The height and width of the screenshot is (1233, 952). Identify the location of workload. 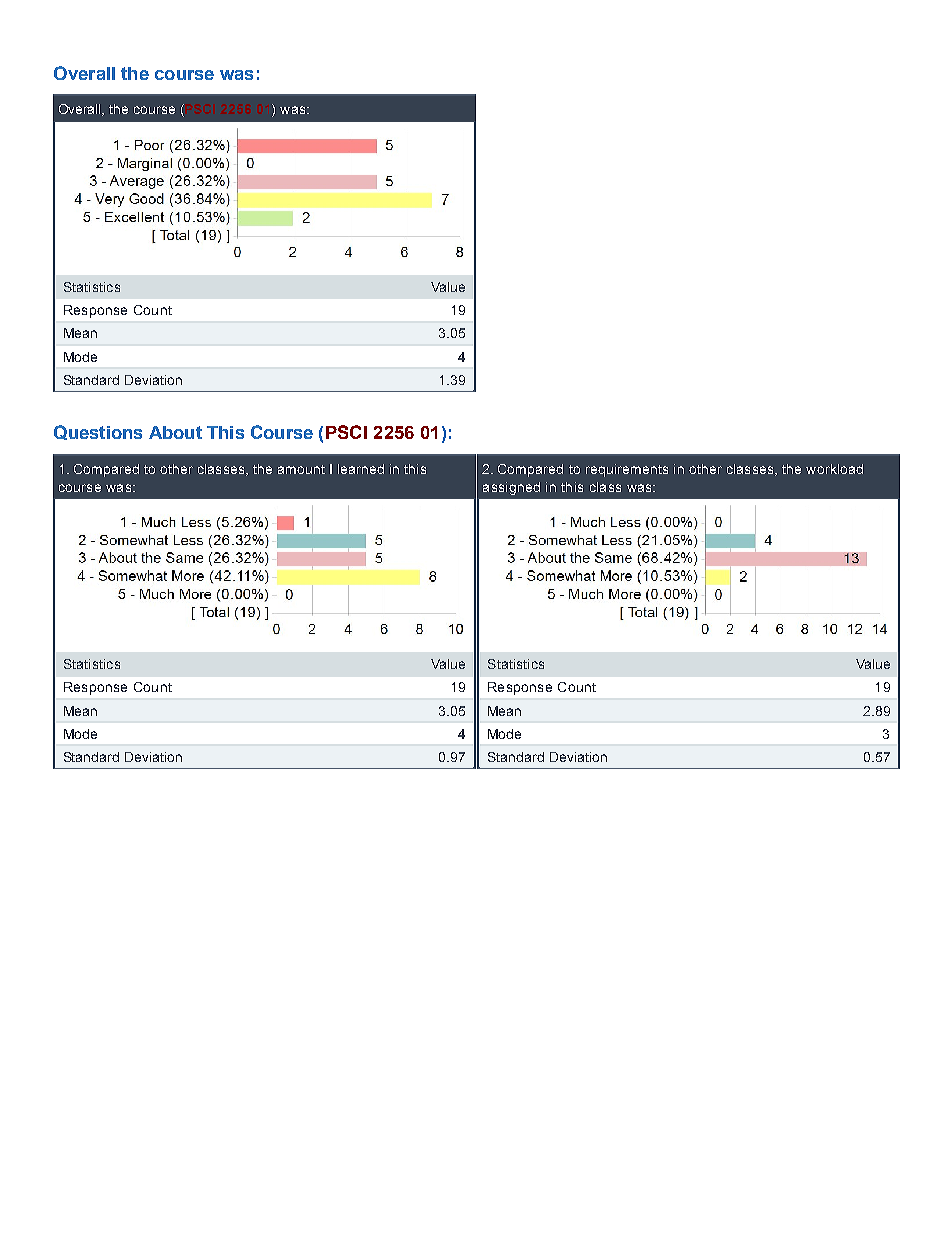
(834, 469).
